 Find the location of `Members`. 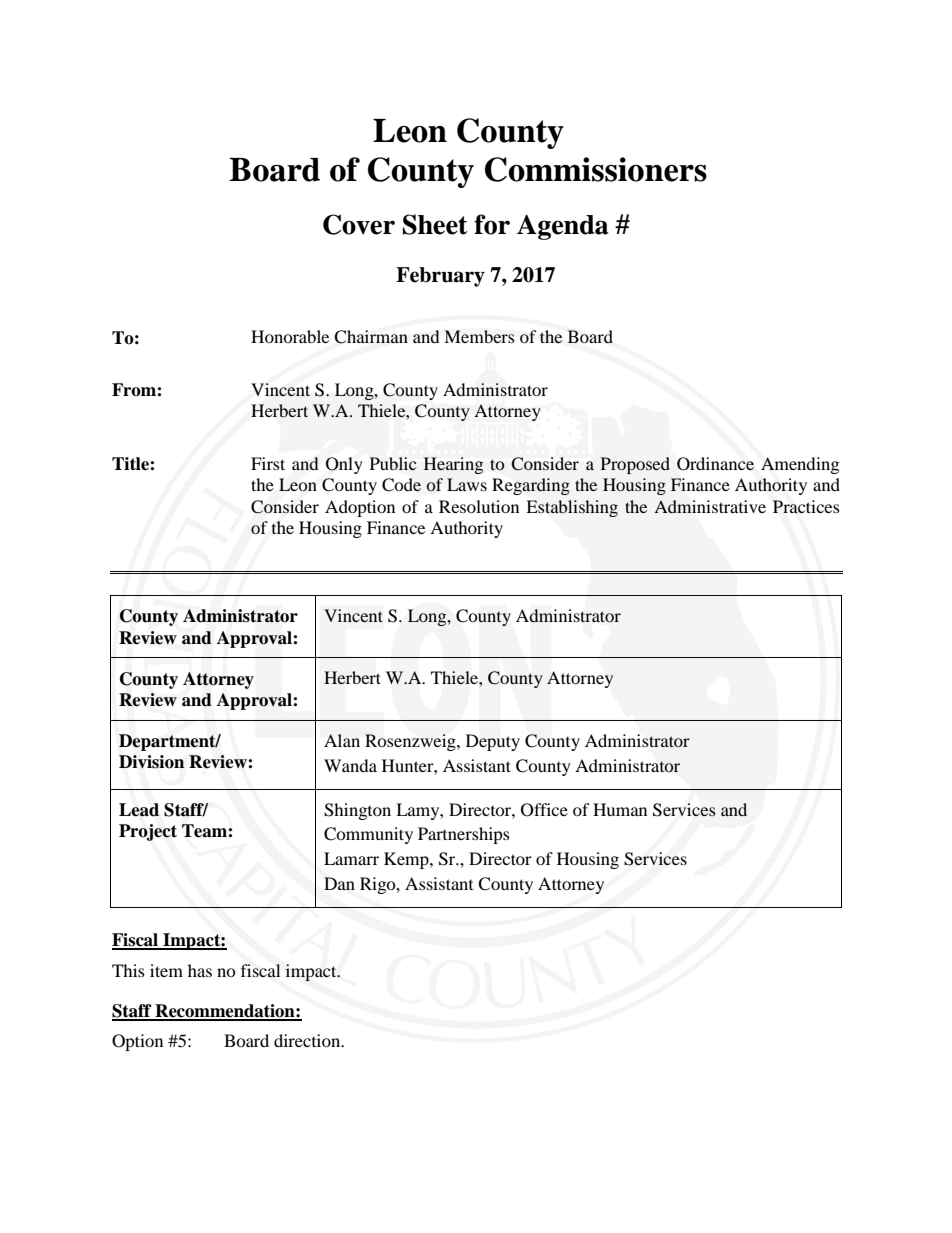

Members is located at coordinates (479, 336).
